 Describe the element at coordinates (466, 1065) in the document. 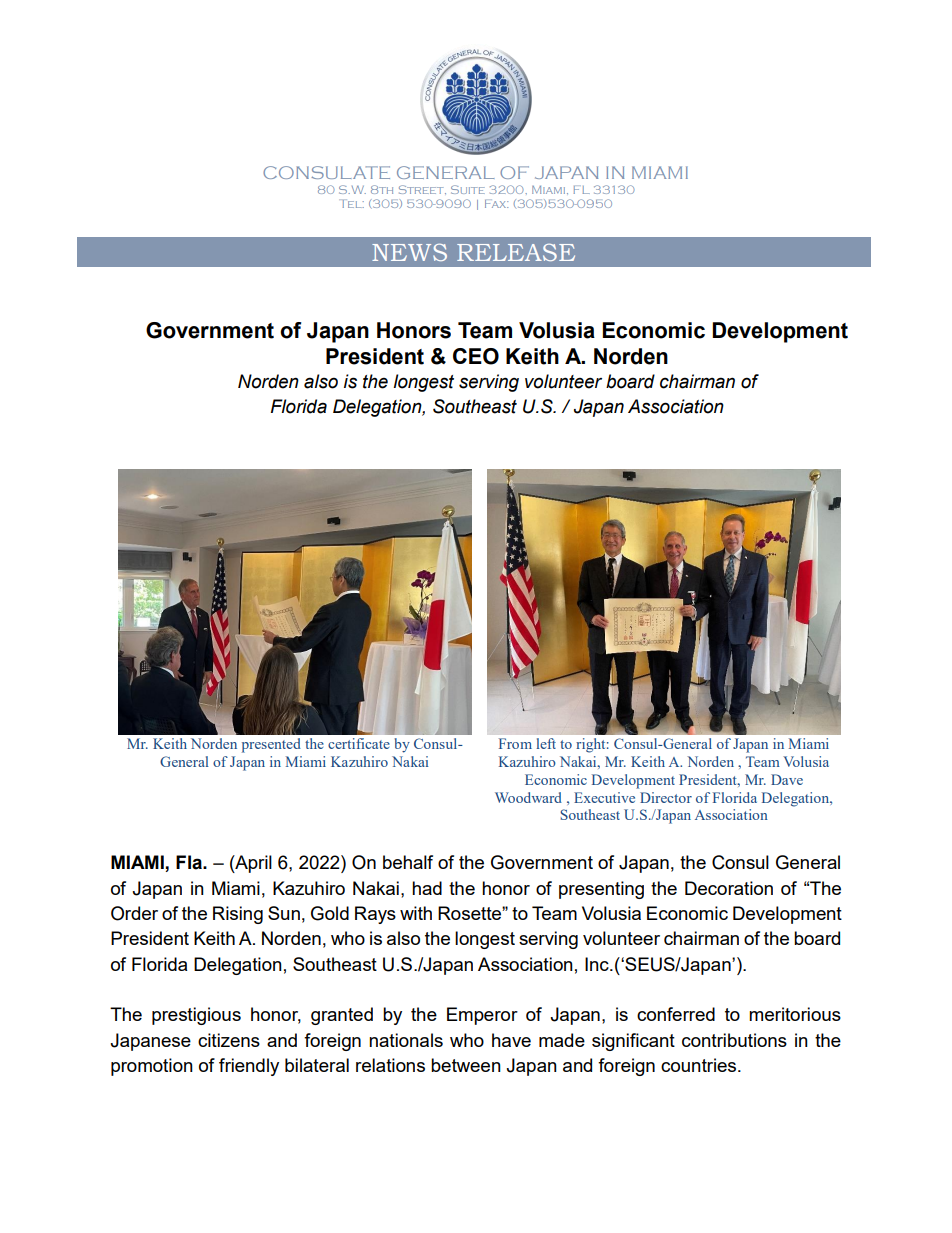

I see `between` at that location.
